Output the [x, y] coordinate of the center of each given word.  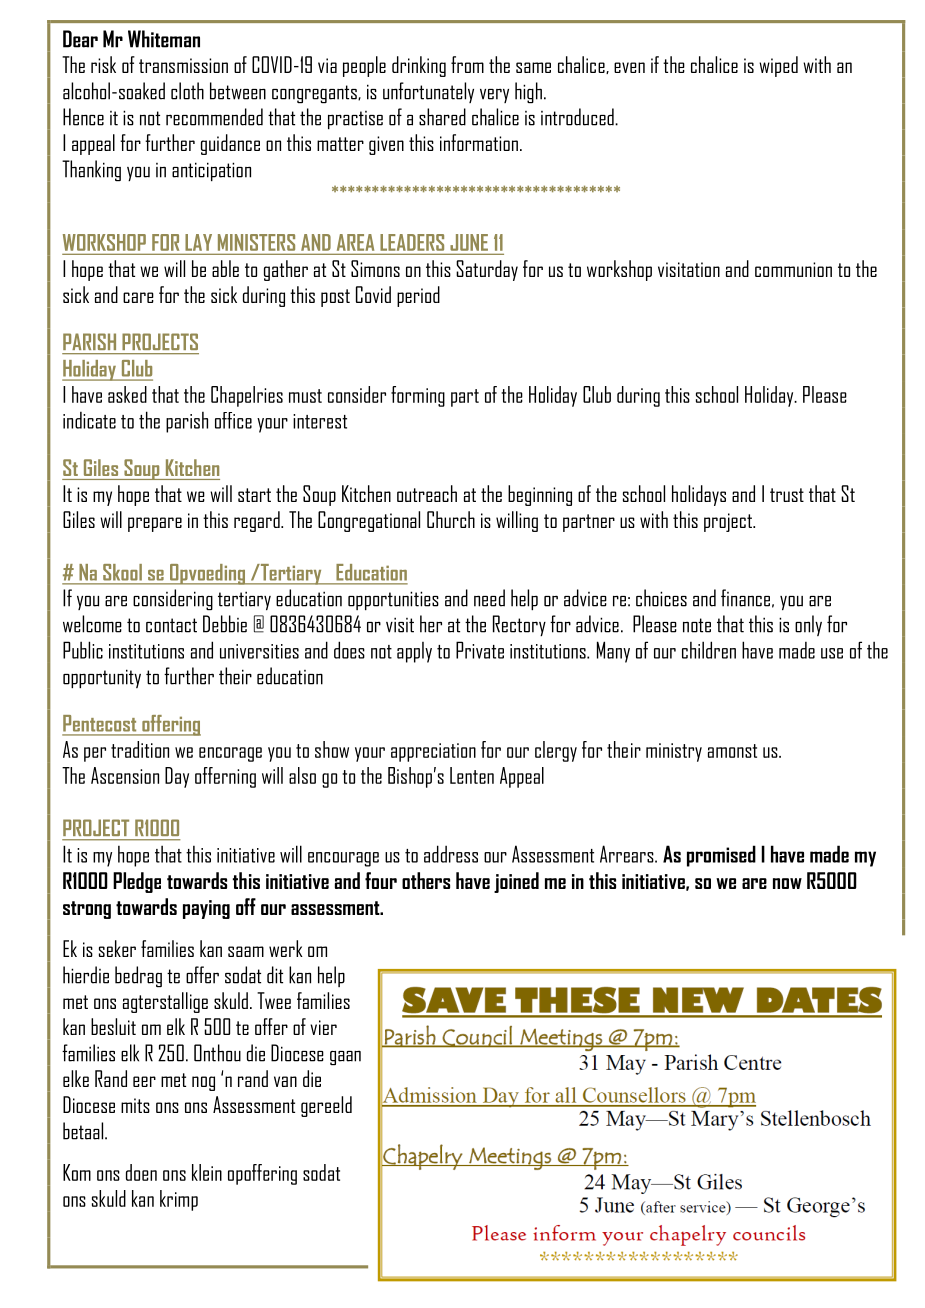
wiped [778, 66]
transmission [183, 65]
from [467, 64]
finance [745, 598]
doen [141, 1172]
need [489, 598]
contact [171, 625]
